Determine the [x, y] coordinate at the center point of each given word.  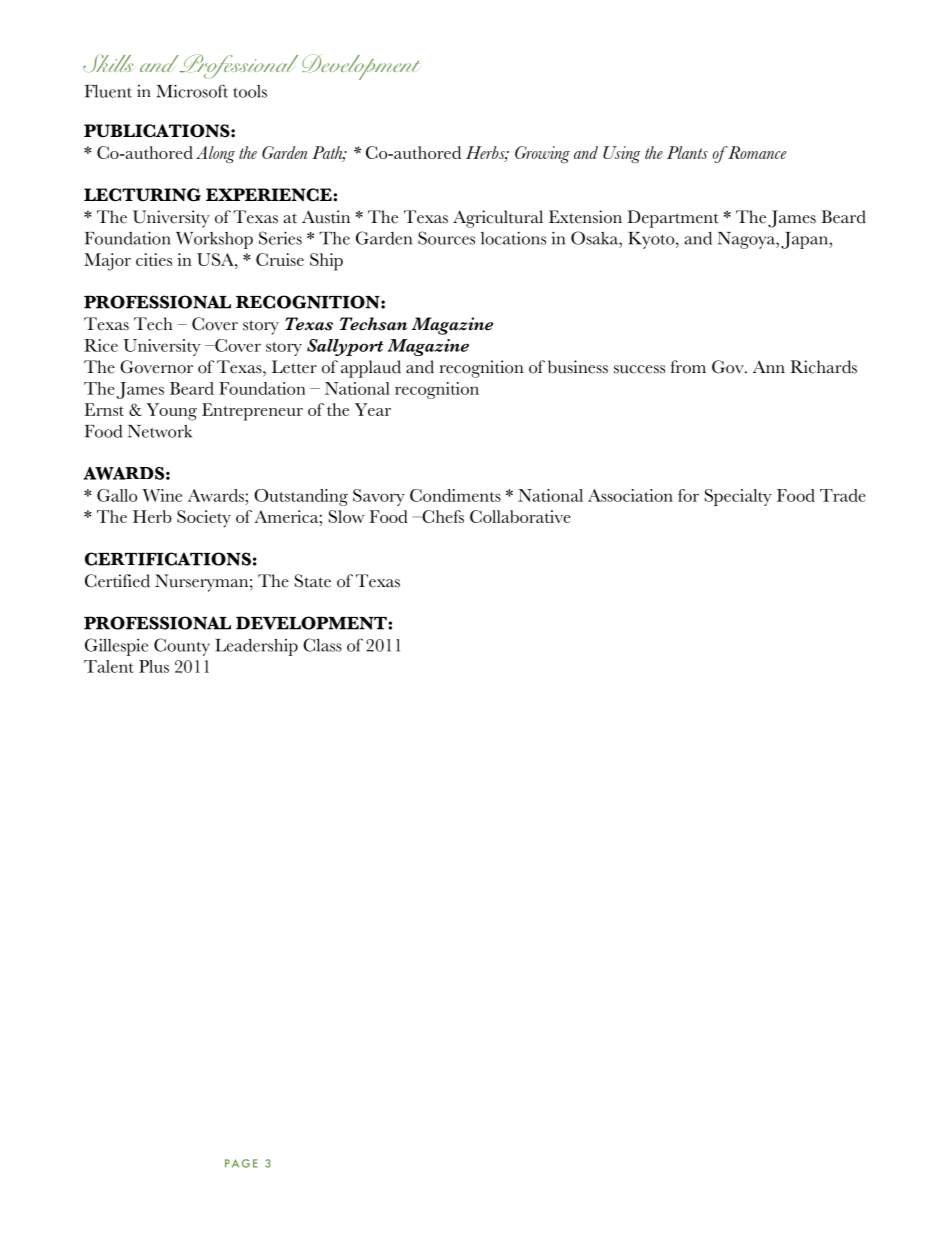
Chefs [442, 516]
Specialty [738, 497]
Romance [756, 152]
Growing [542, 154]
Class [322, 645]
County [182, 647]
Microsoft [192, 91]
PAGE [241, 1163]
